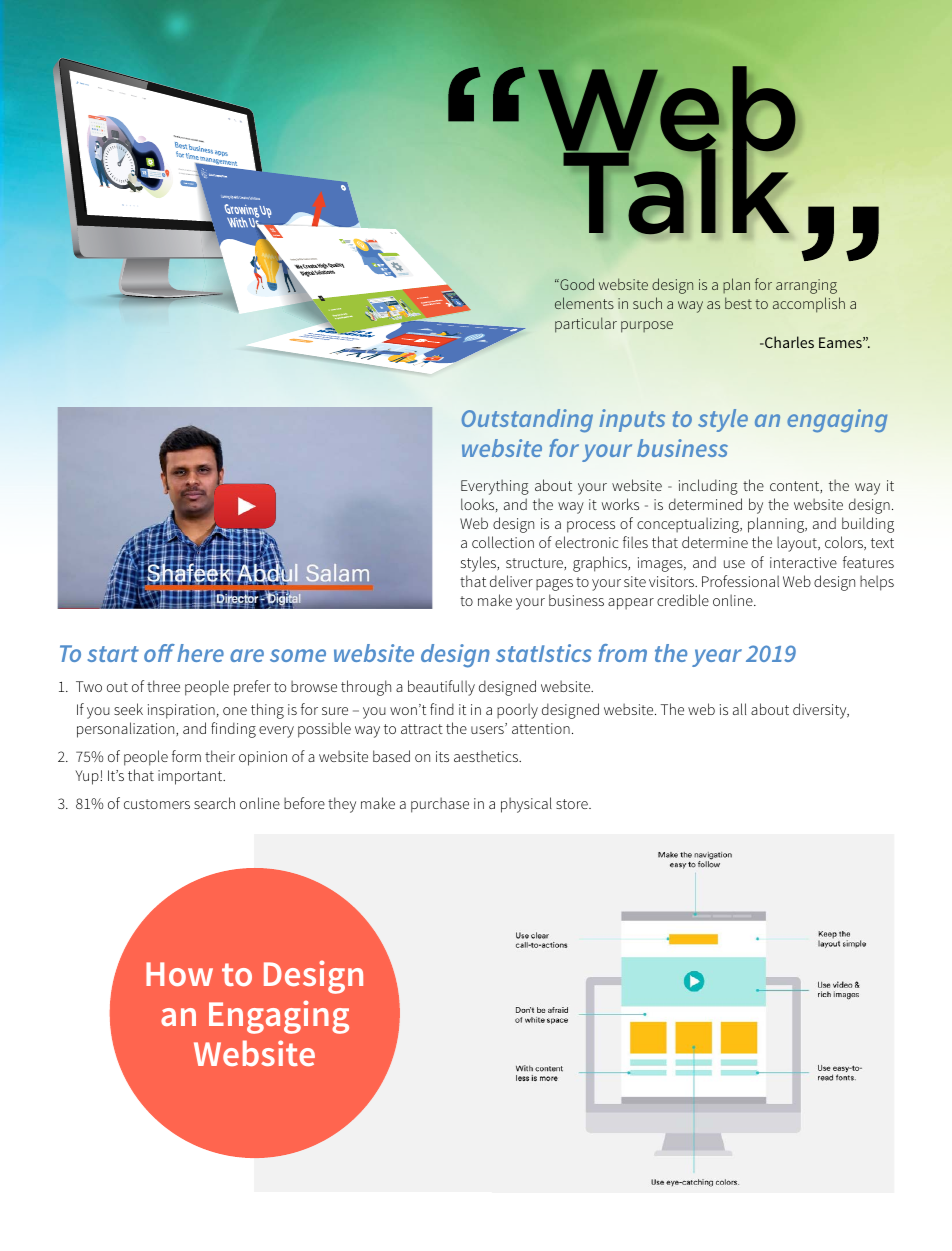  I want to click on important, so click(191, 777).
